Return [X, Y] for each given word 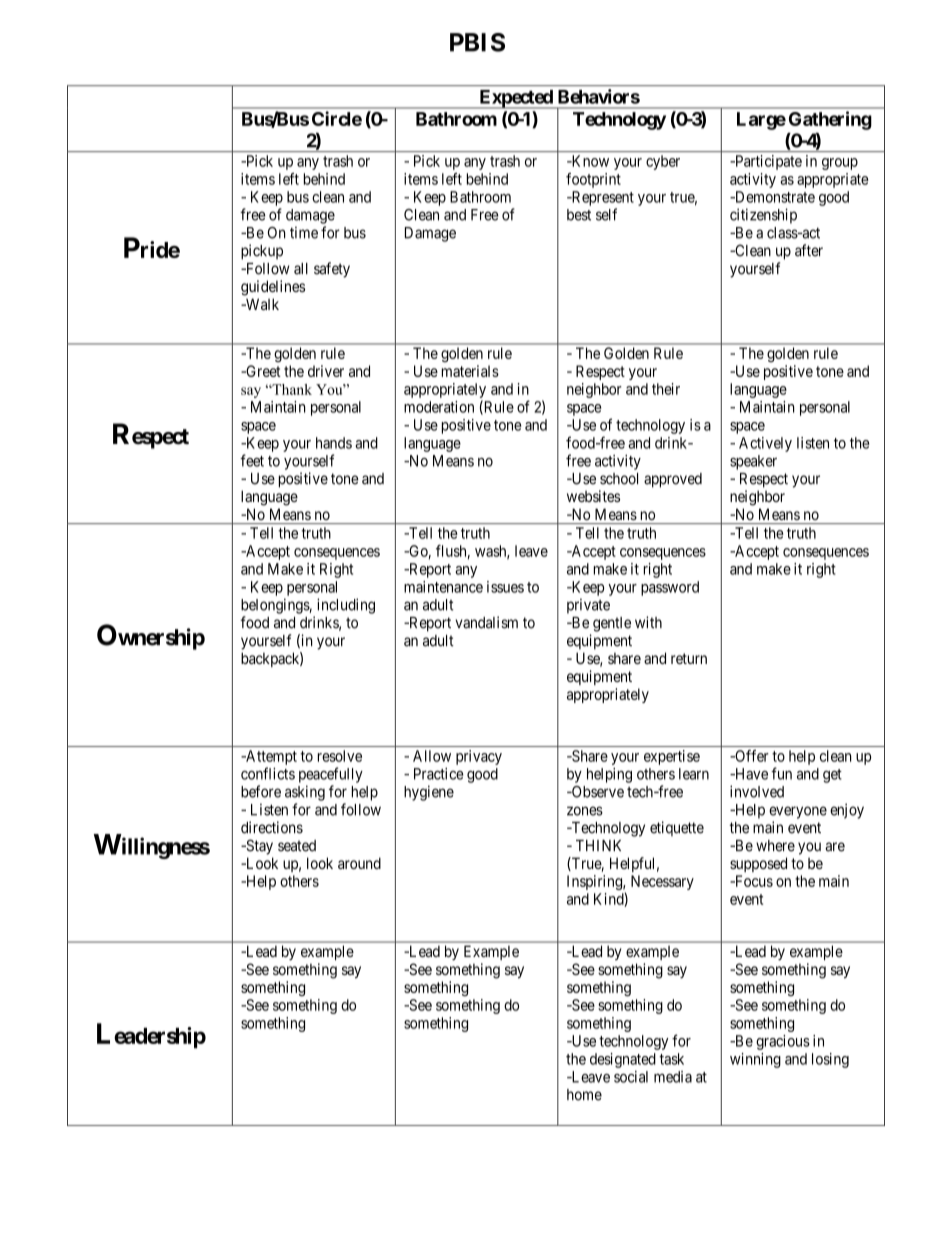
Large [761, 121]
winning [755, 1060]
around [359, 863]
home [584, 1095]
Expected [516, 99]
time [304, 232]
